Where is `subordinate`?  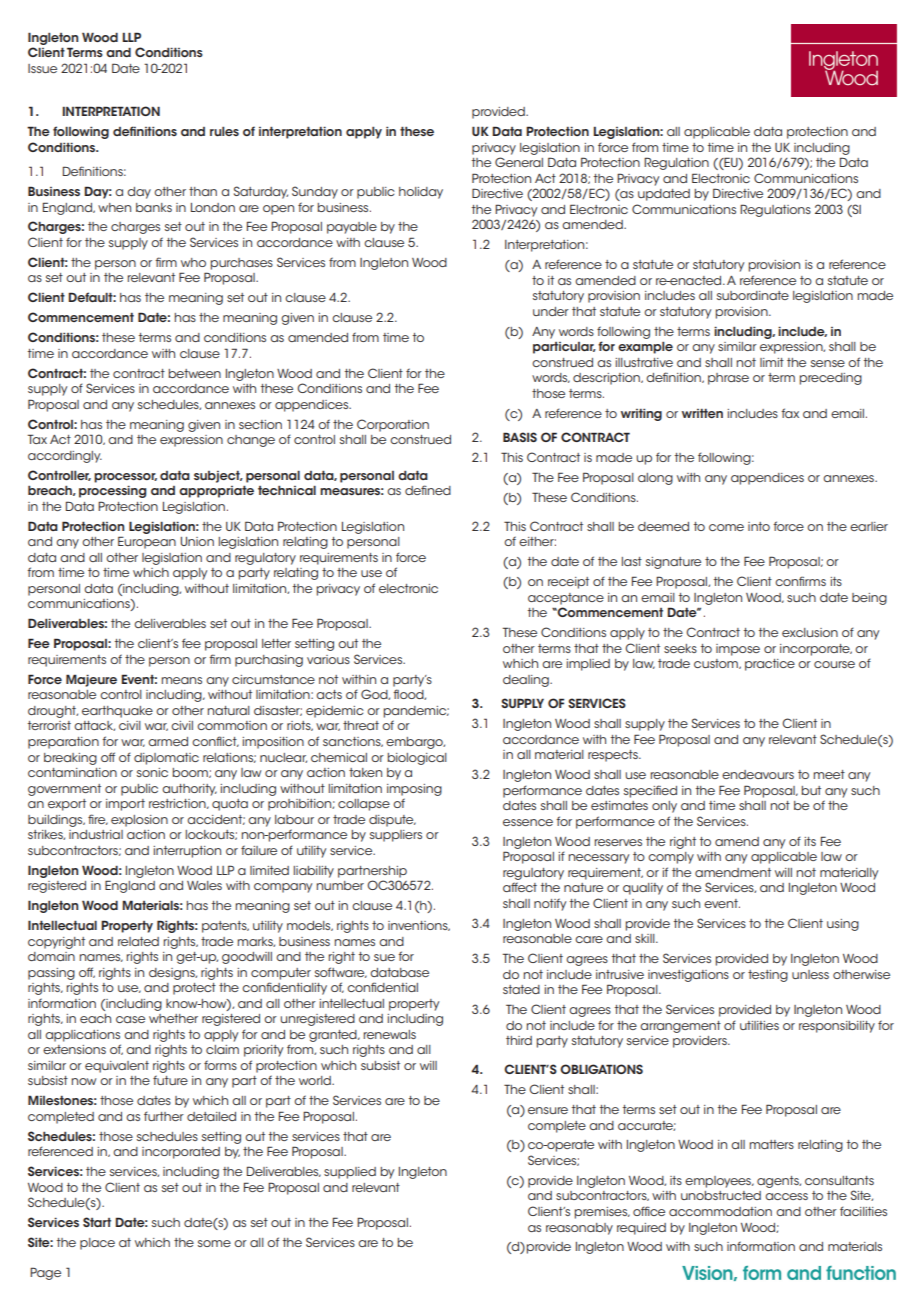
subordinate is located at coordinates (753, 295).
